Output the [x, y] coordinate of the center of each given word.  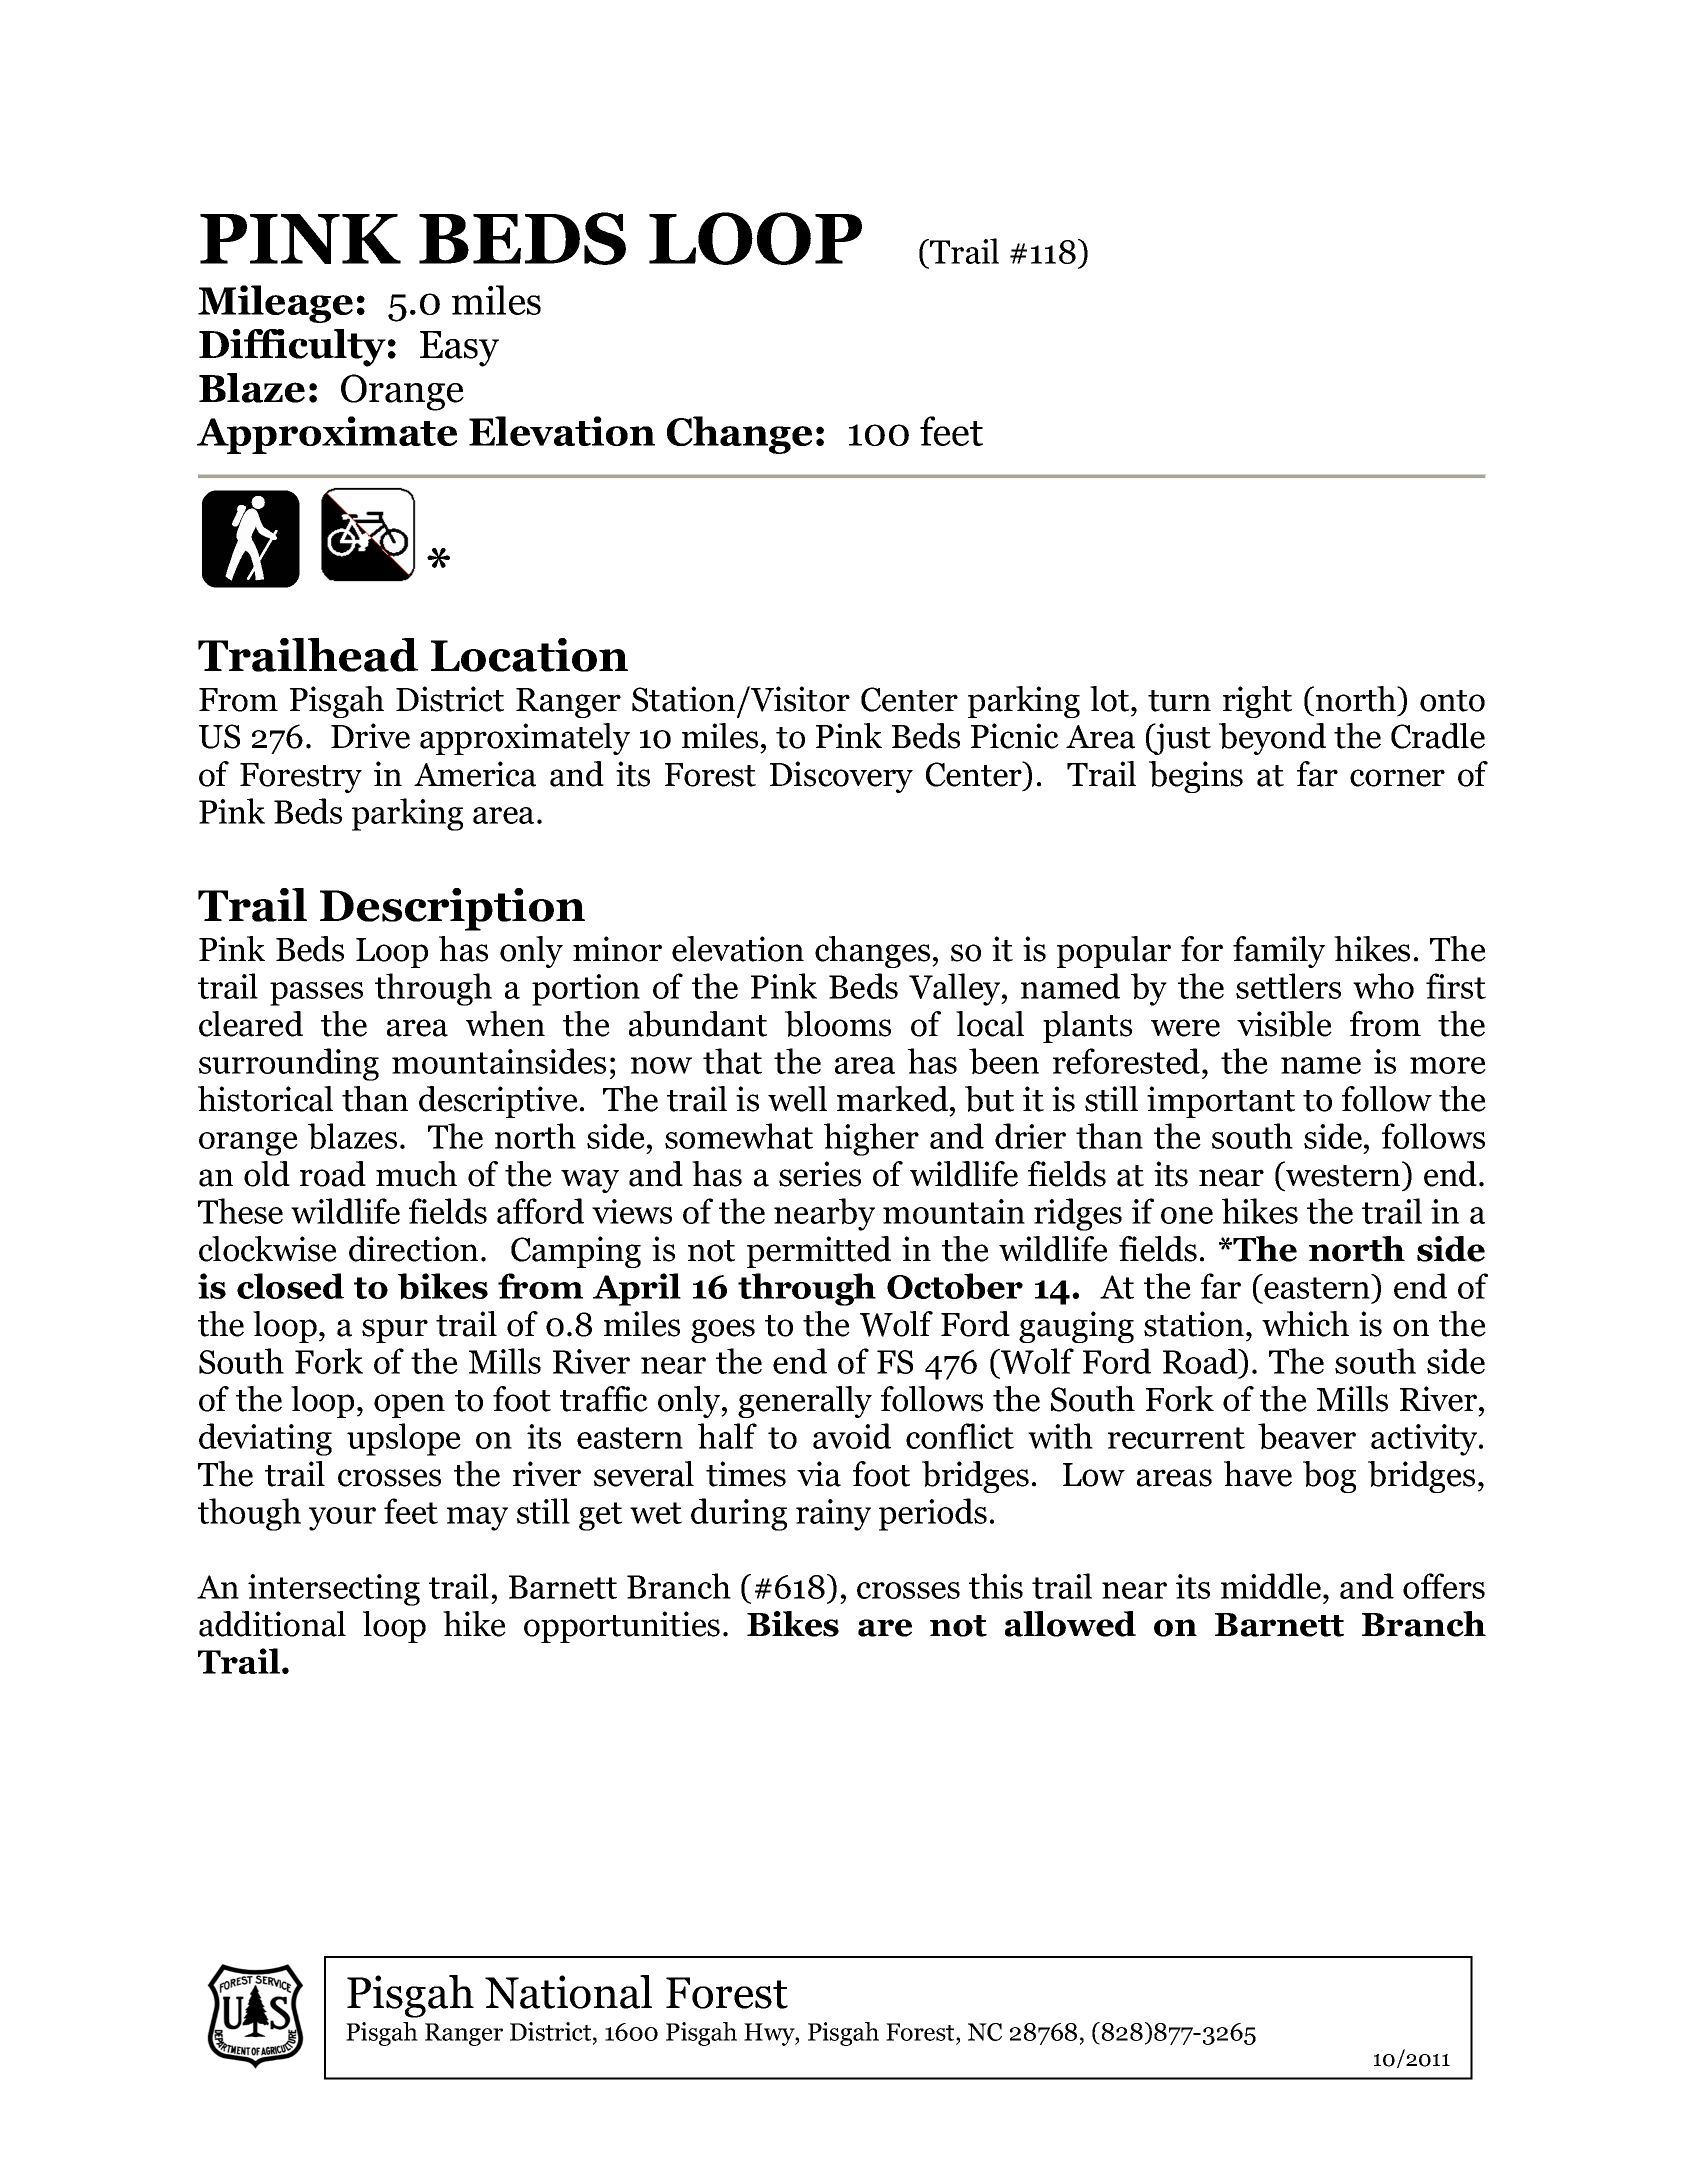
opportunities [622, 1627]
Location [529, 655]
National [568, 1992]
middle [1272, 1586]
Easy [459, 349]
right [1257, 702]
